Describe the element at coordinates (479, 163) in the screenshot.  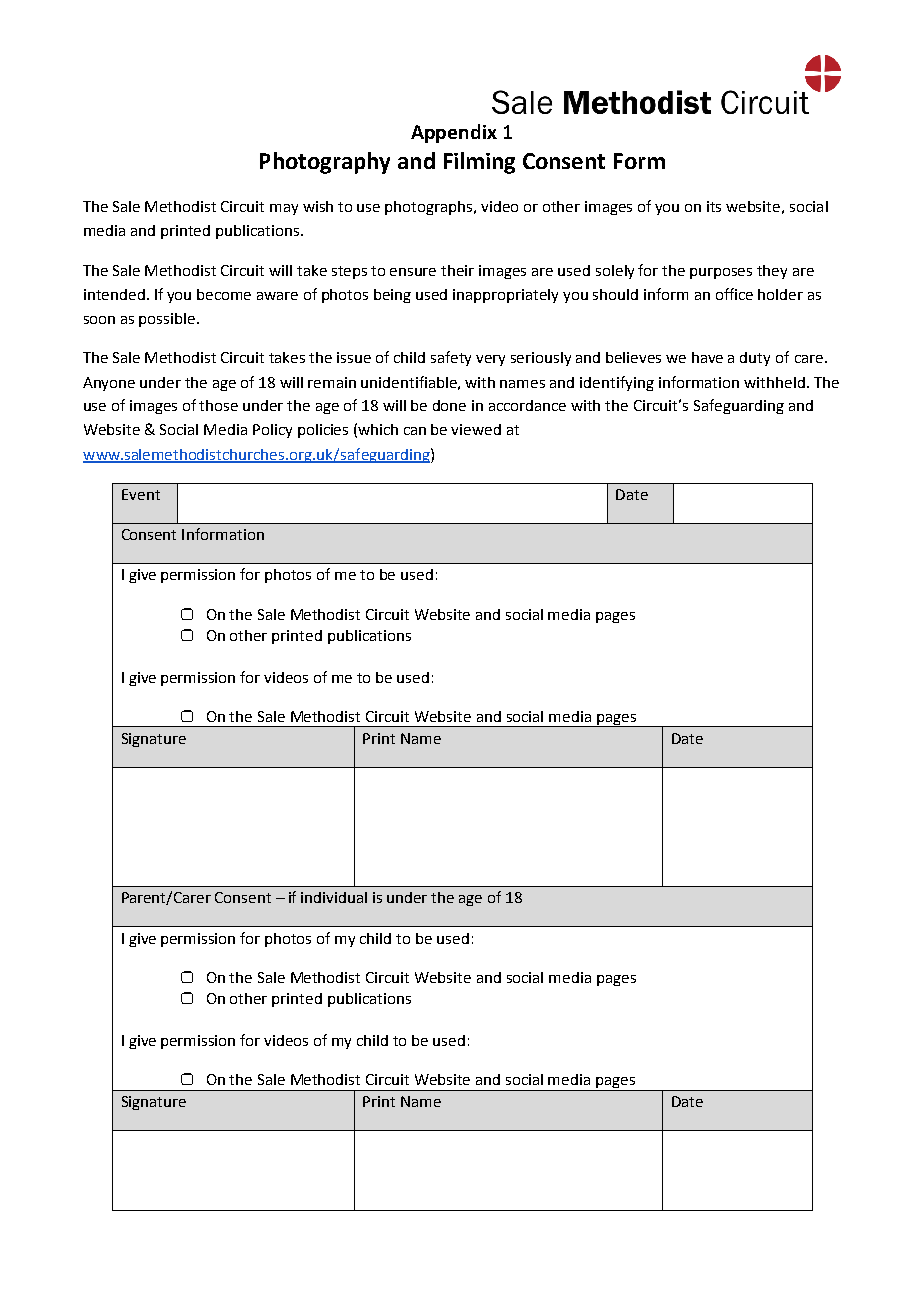
I see `Filming` at that location.
